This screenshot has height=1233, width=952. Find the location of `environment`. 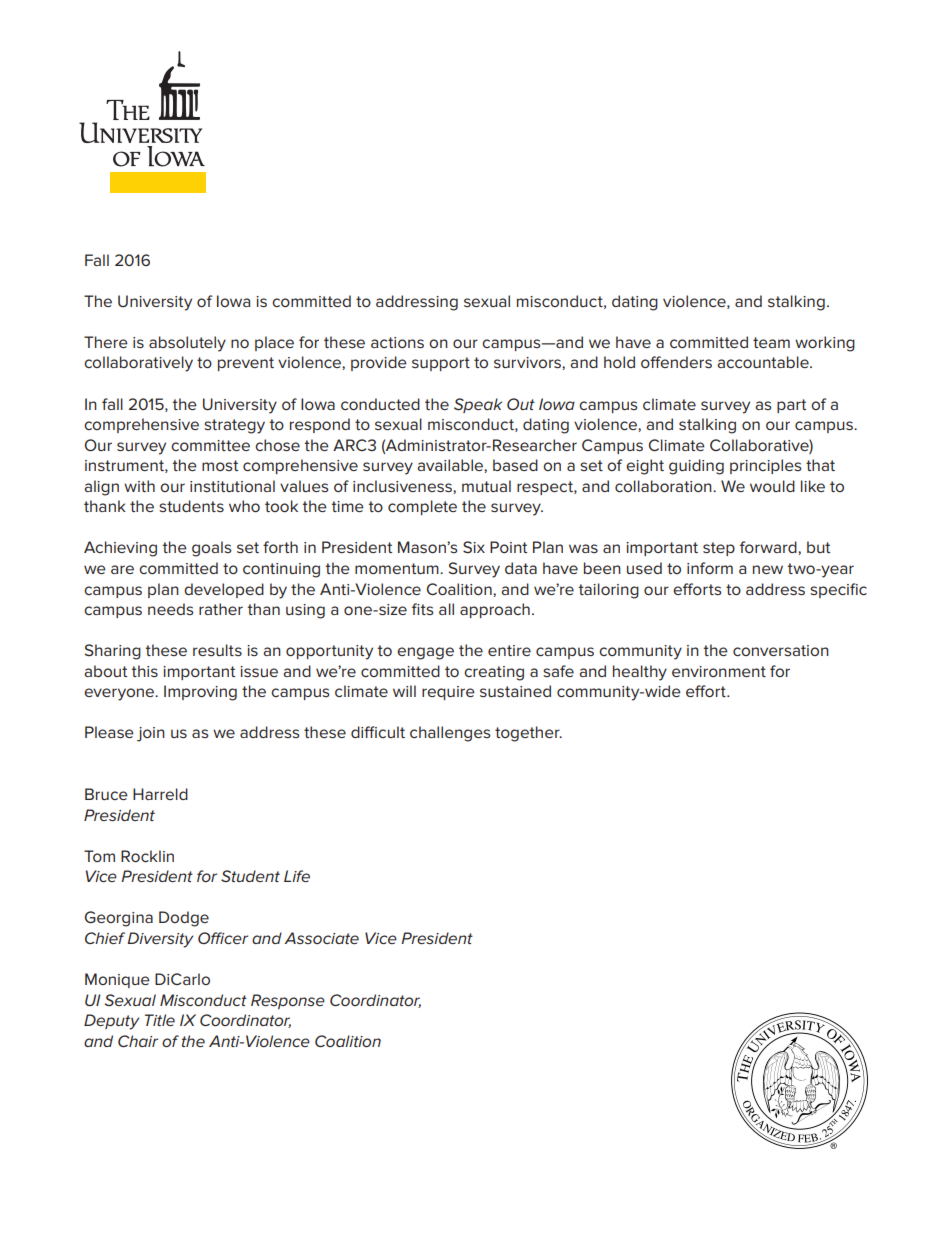

environment is located at coordinates (719, 671).
